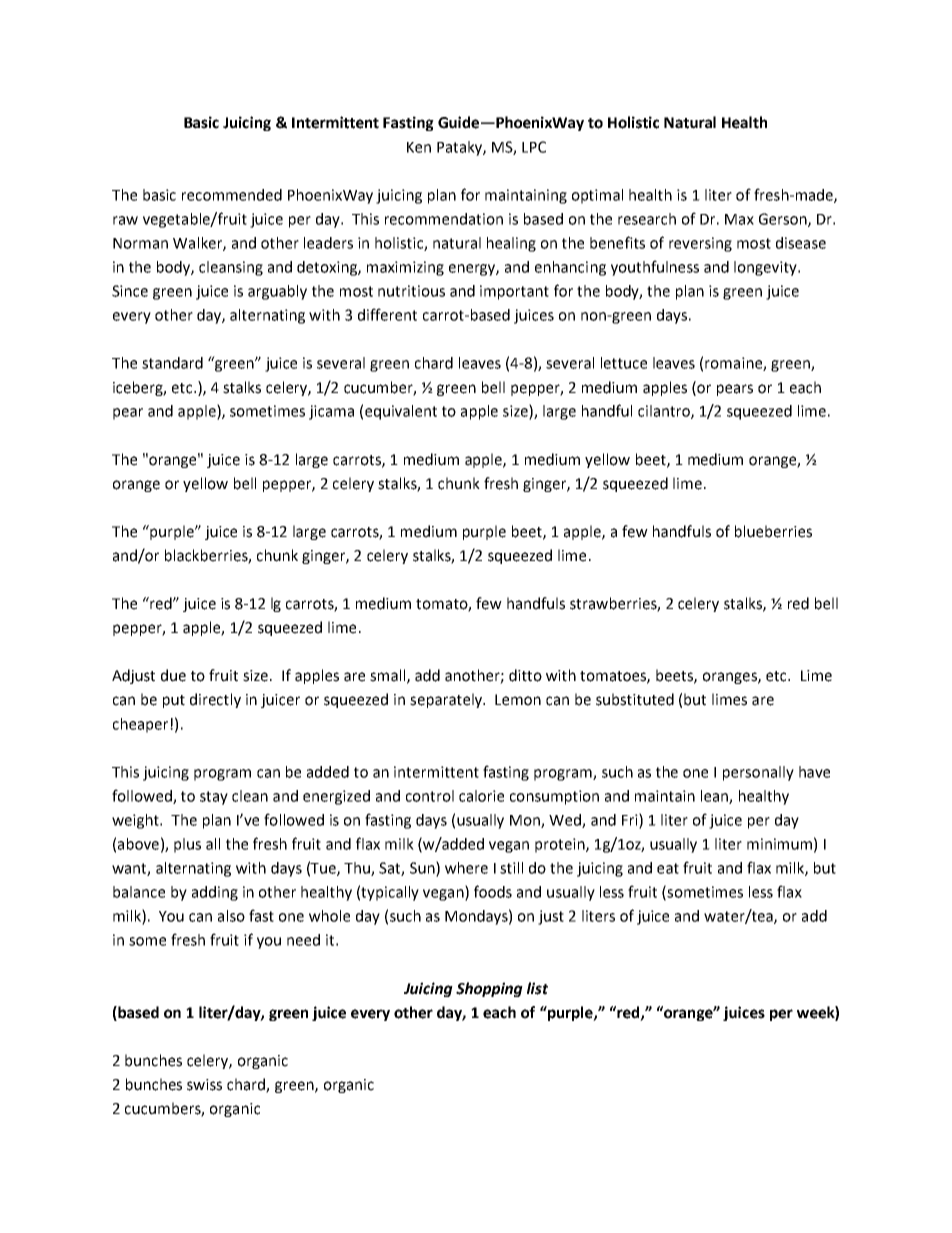 The width and height of the image is (952, 1233). What do you see at coordinates (232, 195) in the image?
I see `recommended` at bounding box center [232, 195].
